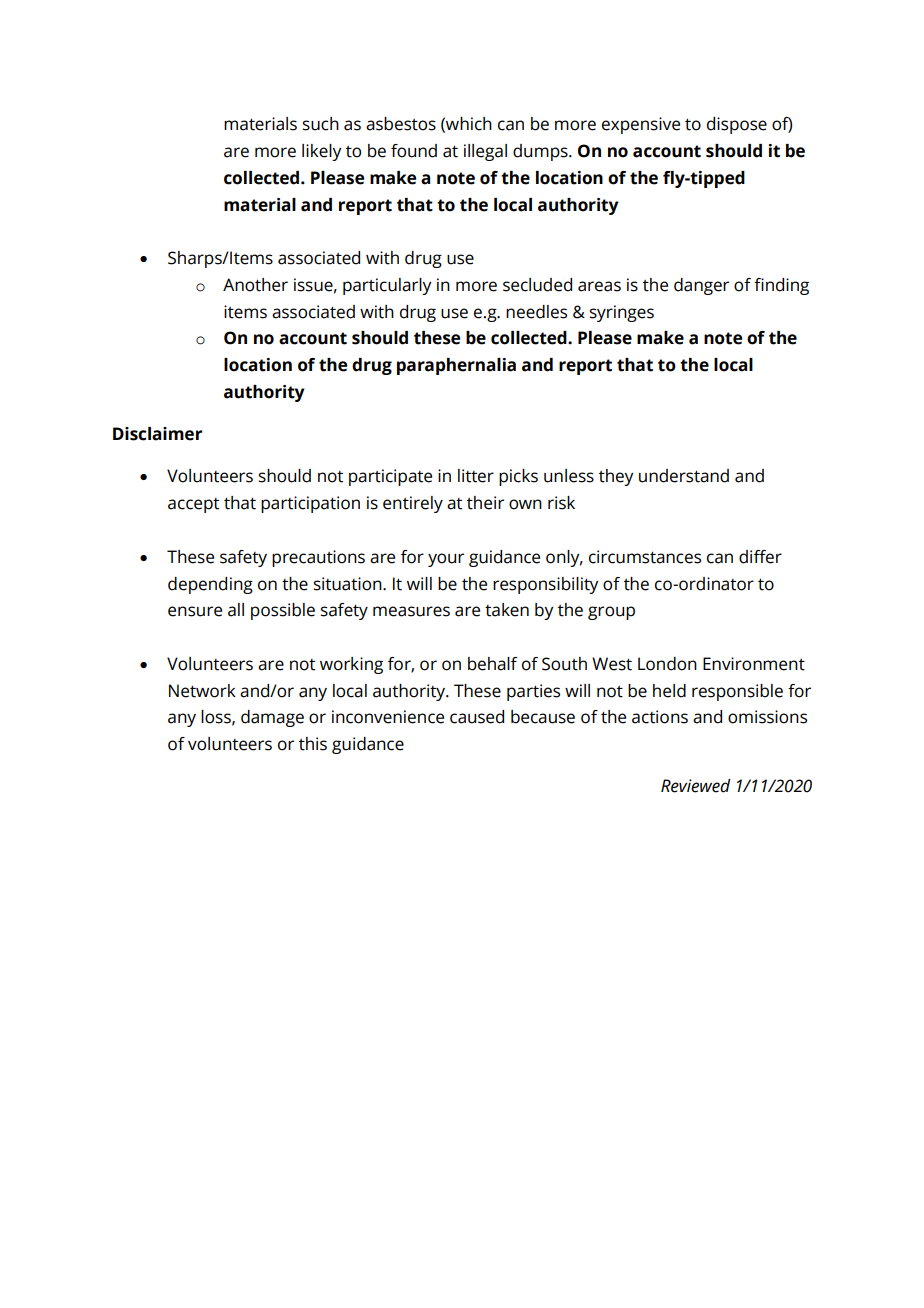 The height and width of the screenshot is (1308, 924). I want to click on Reviewed, so click(695, 786).
